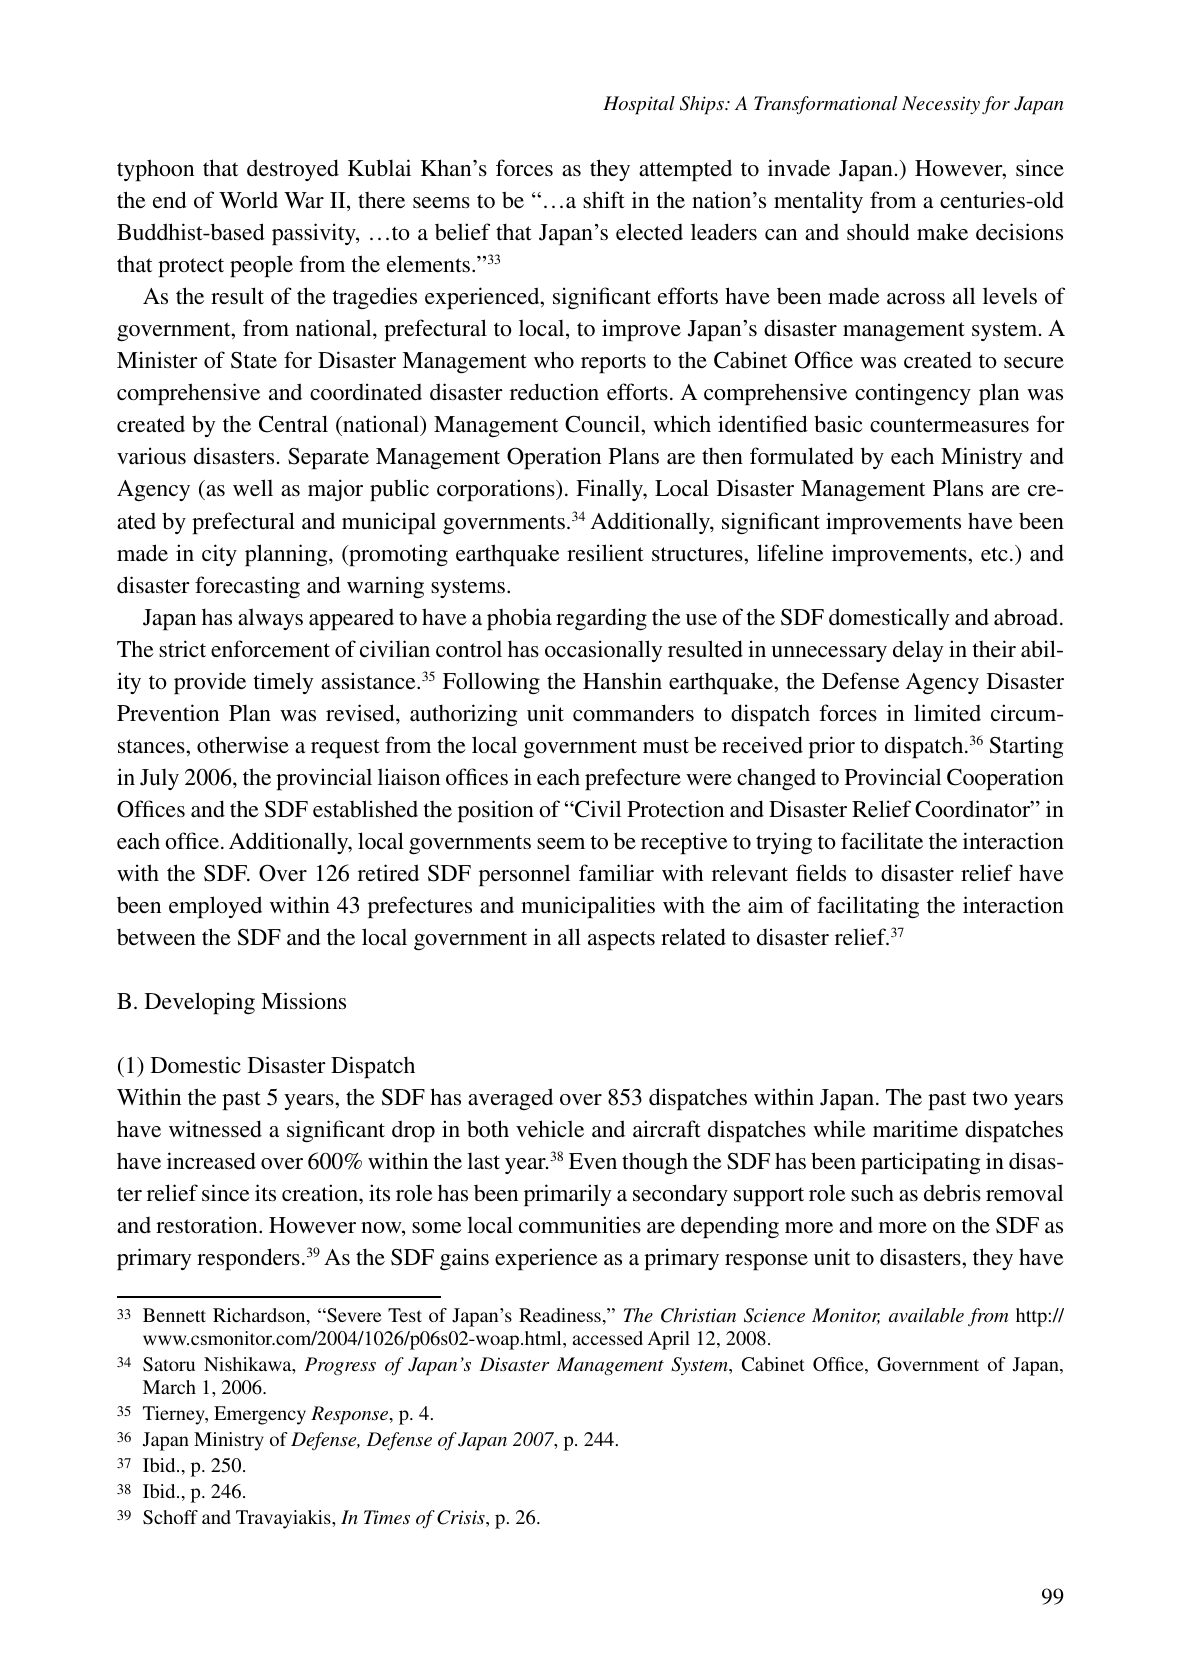  Describe the element at coordinates (941, 105) in the screenshot. I see `Necessity` at that location.
